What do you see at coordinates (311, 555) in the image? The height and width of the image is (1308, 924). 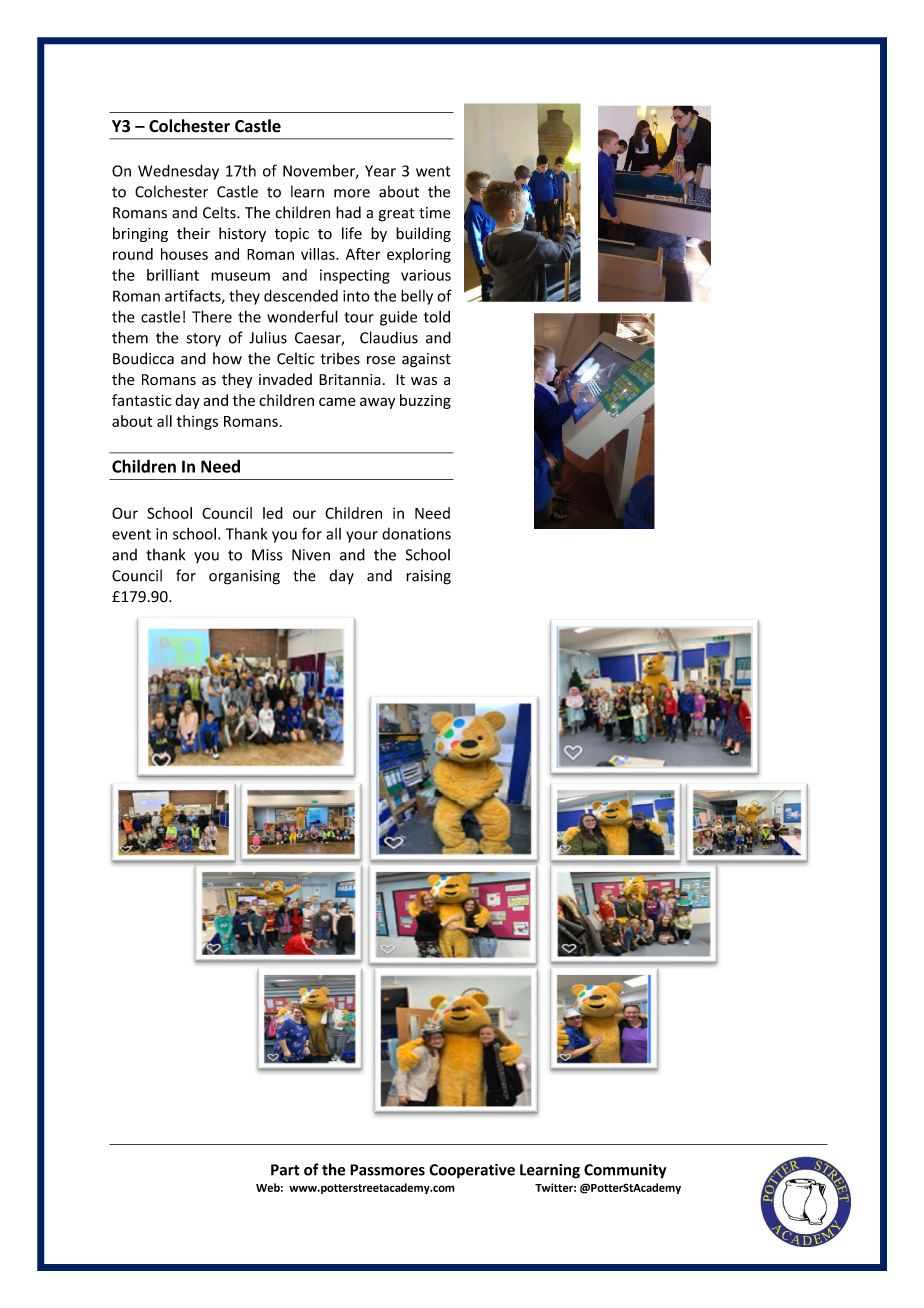 I see `Niven` at bounding box center [311, 555].
